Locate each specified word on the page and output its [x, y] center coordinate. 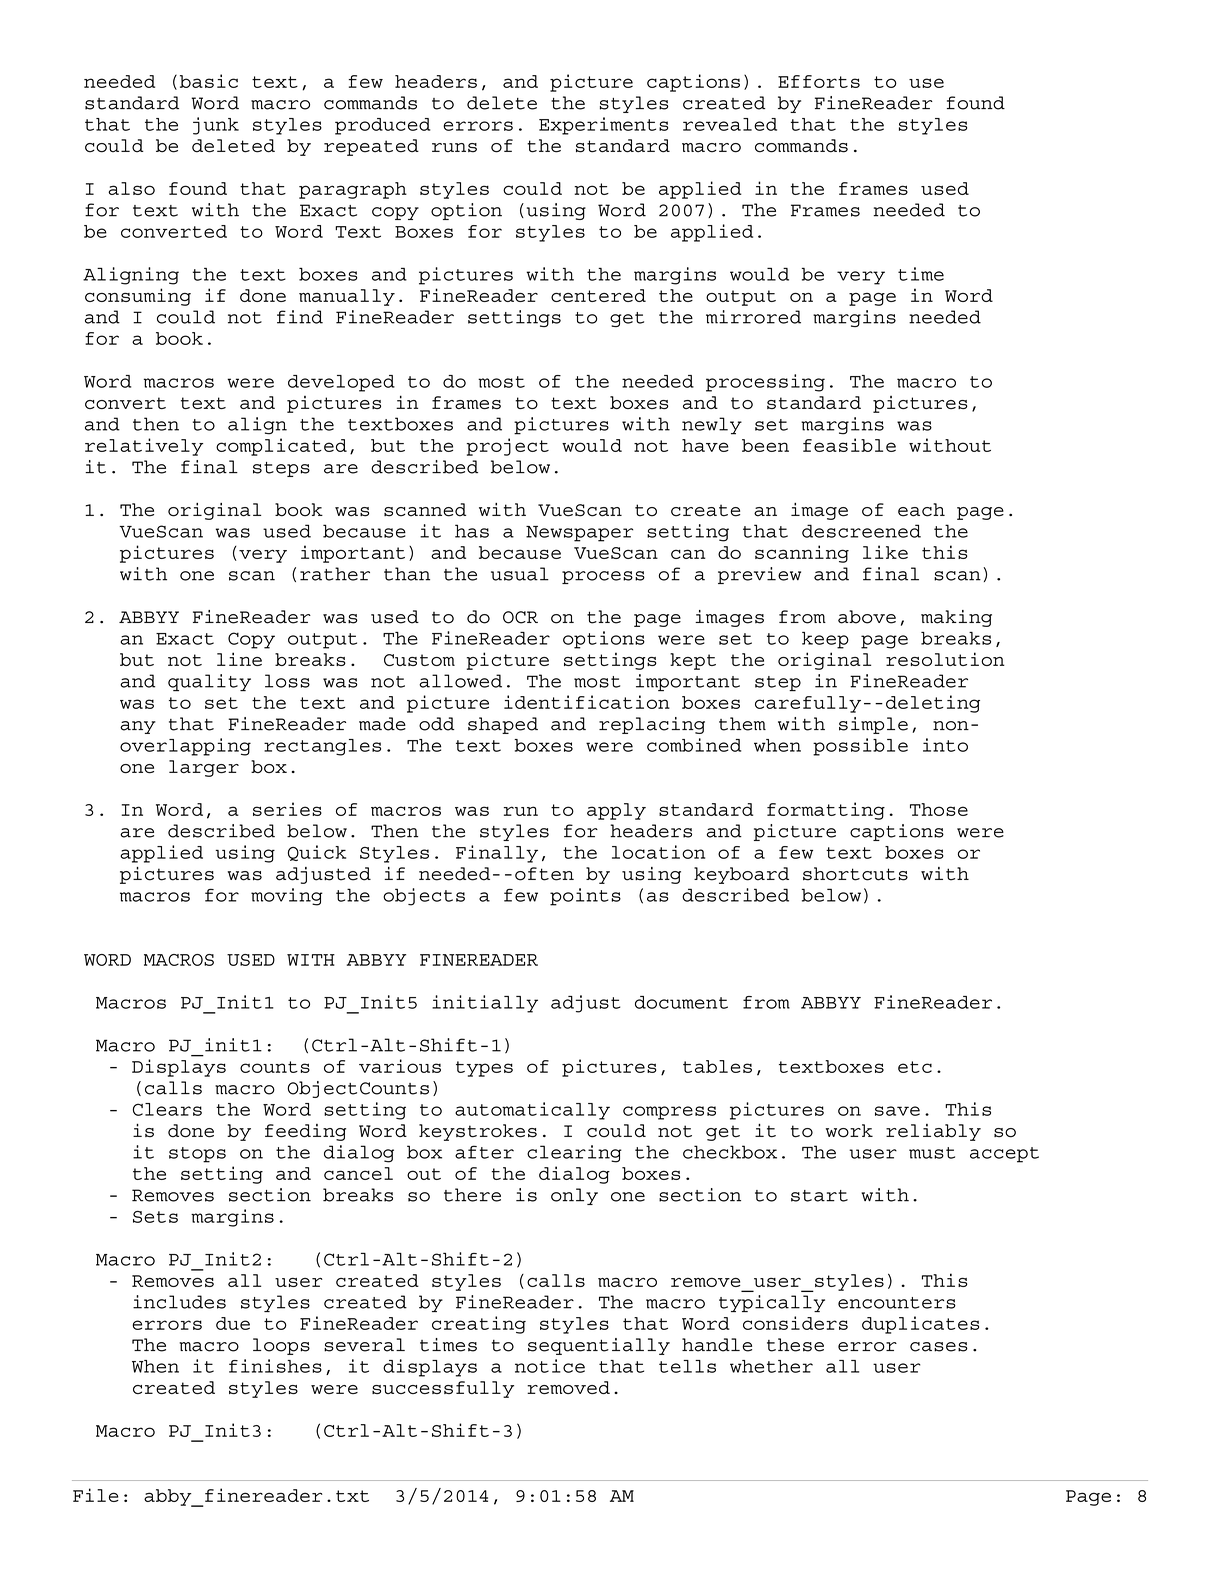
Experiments [603, 126]
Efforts [819, 81]
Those [939, 809]
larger [204, 768]
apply [616, 811]
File [96, 1495]
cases [939, 1347]
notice [550, 1366]
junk [216, 126]
